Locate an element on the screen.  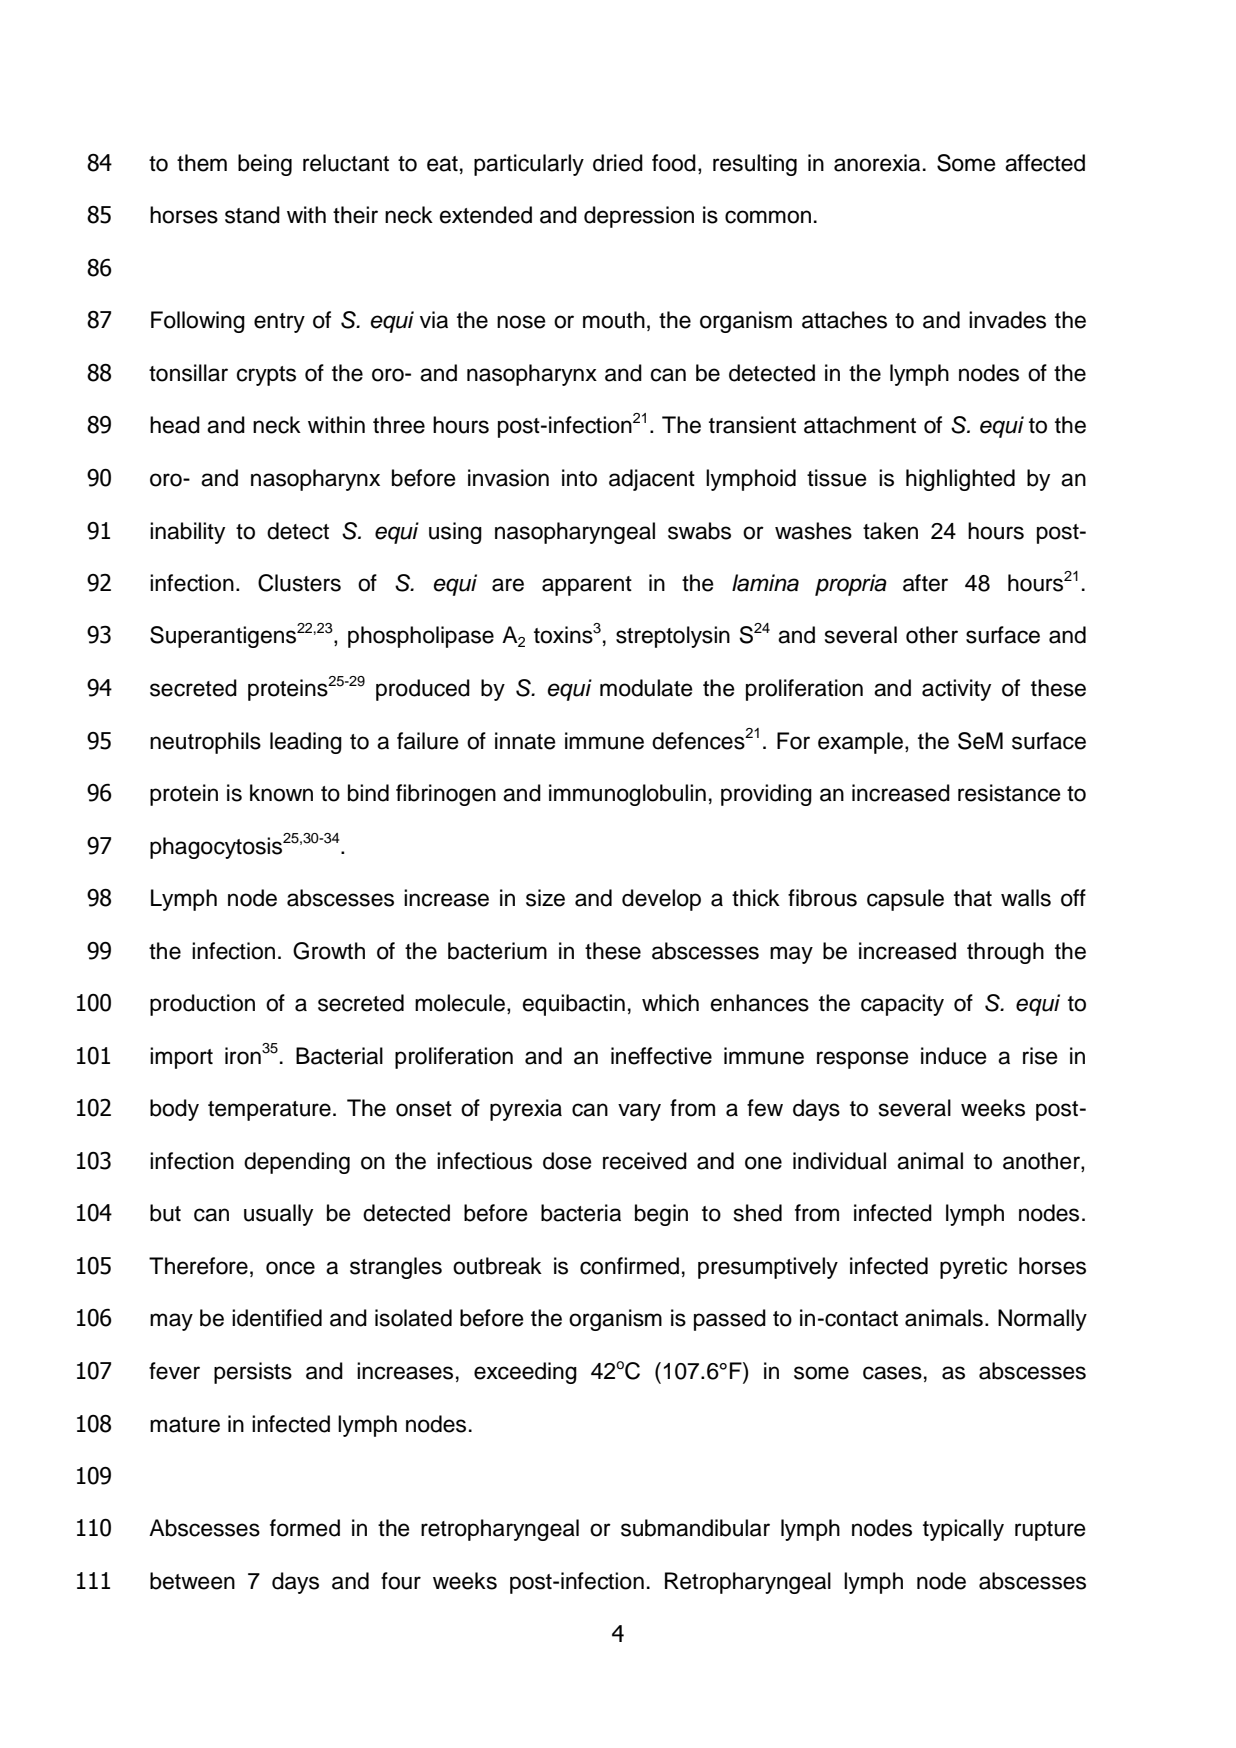
formed is located at coordinates (305, 1528).
